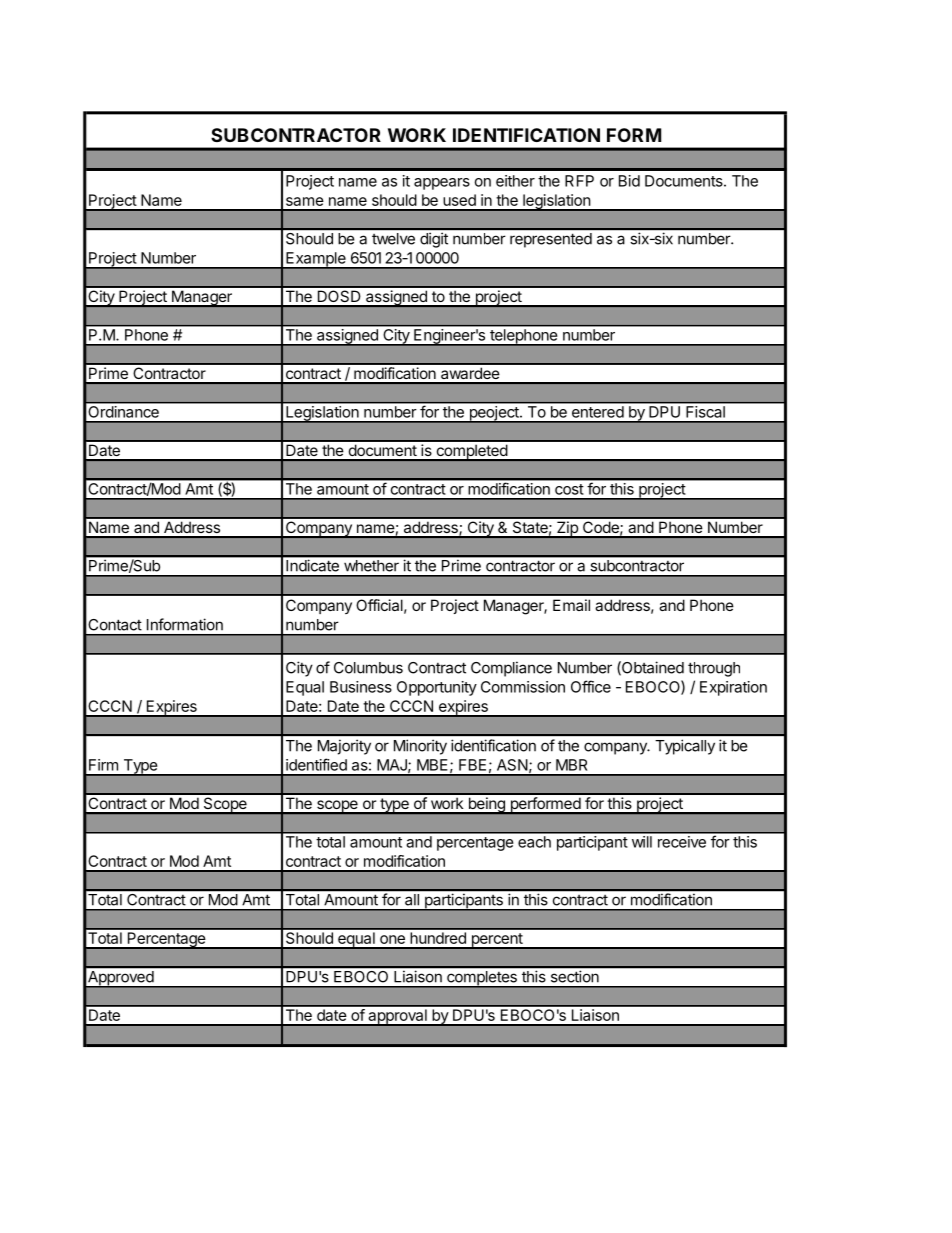 The image size is (952, 1233). I want to click on Columbus, so click(368, 668).
